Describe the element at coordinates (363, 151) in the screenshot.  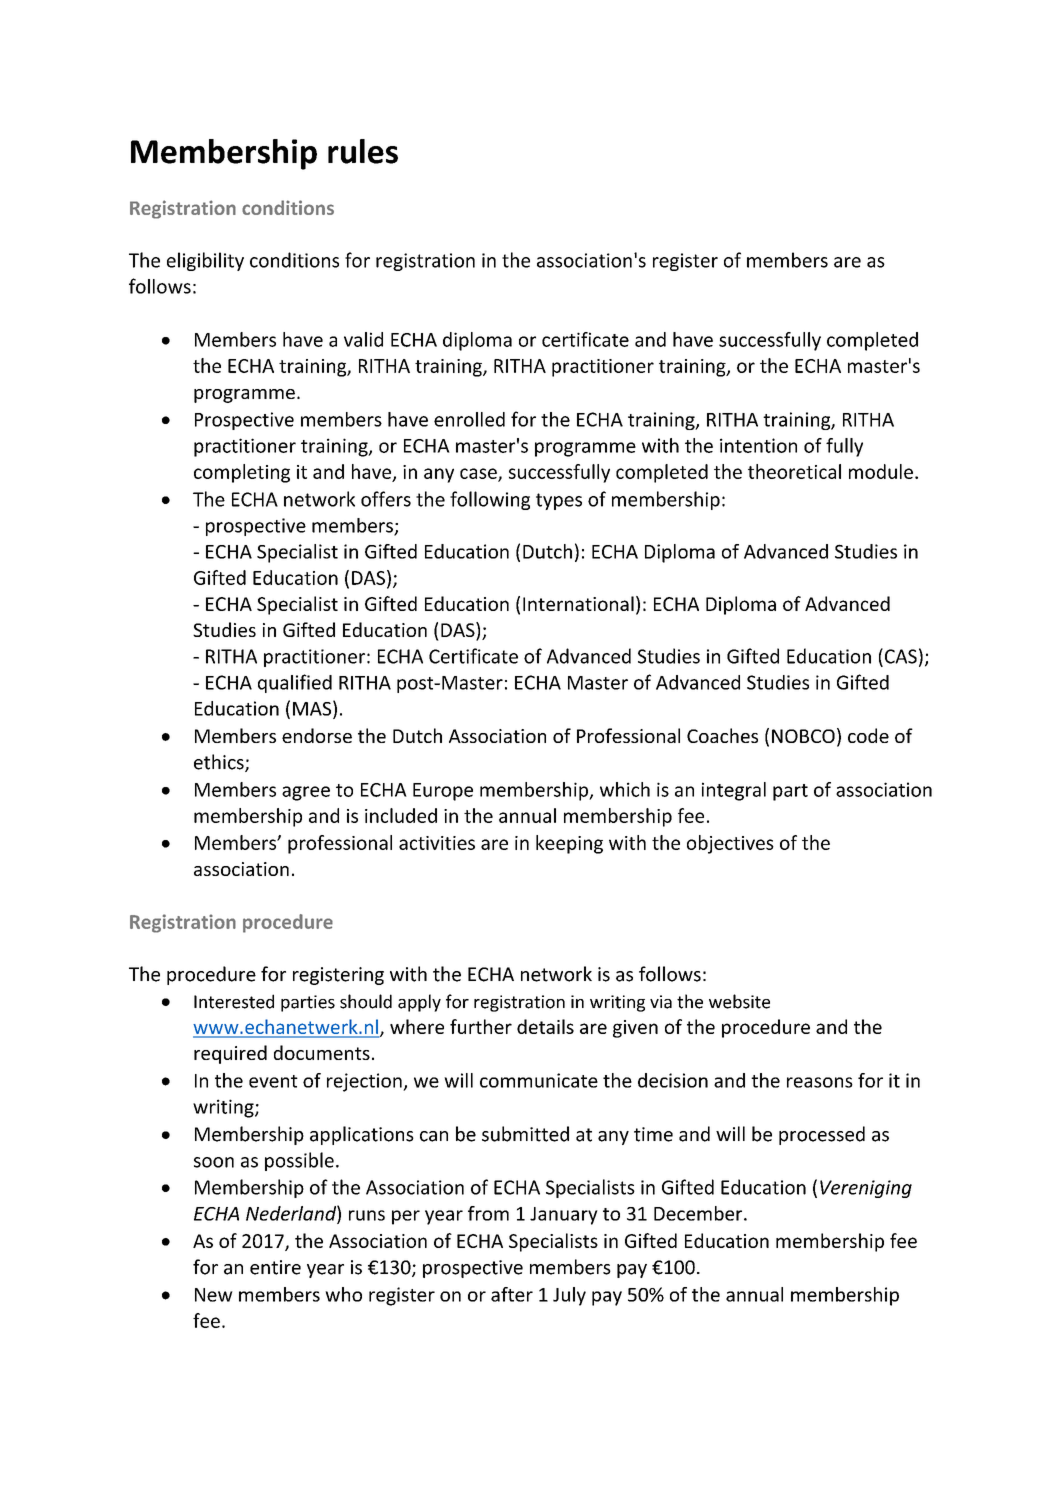
I see `rules` at that location.
